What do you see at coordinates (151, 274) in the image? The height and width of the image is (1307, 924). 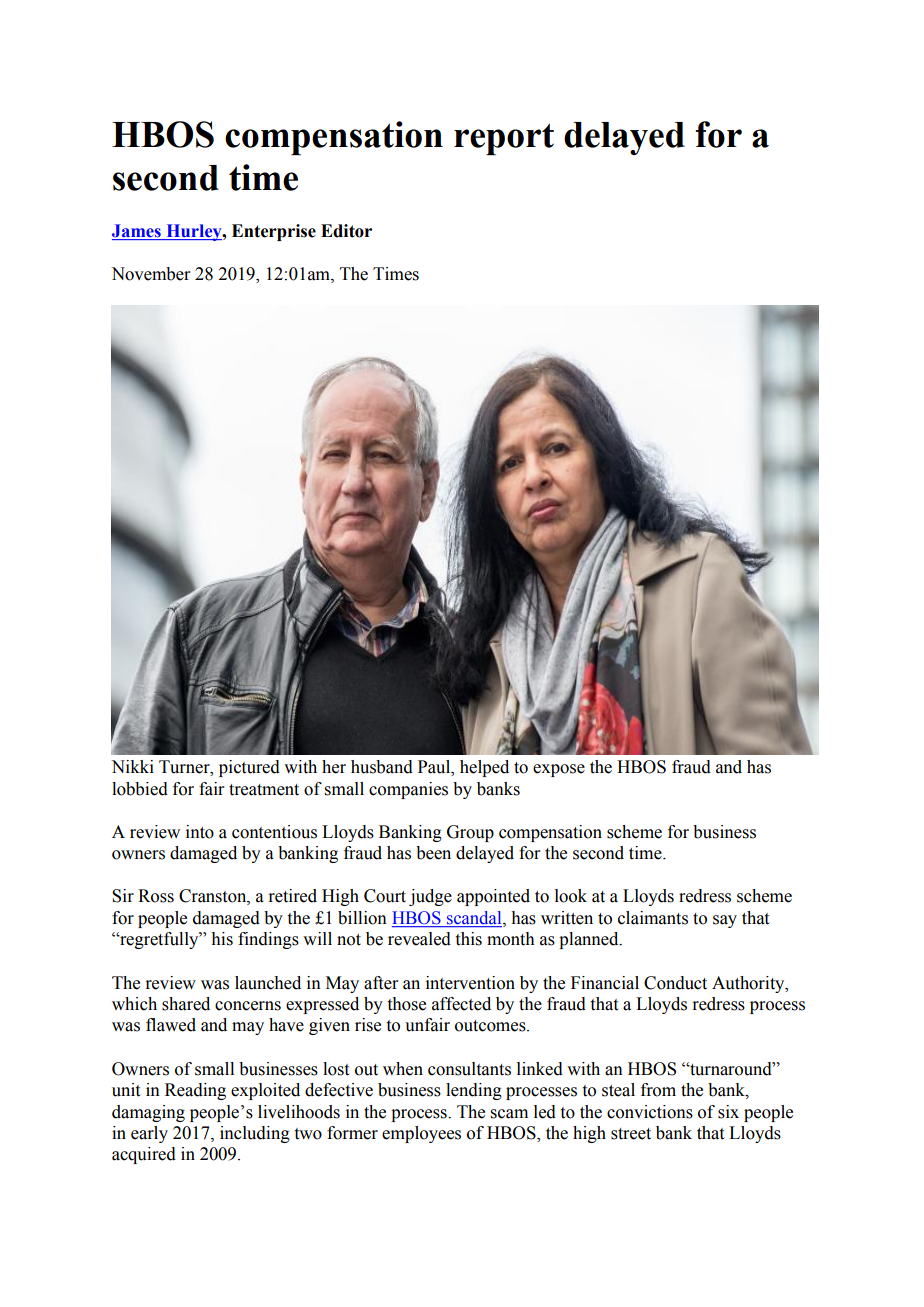 I see `November` at bounding box center [151, 274].
